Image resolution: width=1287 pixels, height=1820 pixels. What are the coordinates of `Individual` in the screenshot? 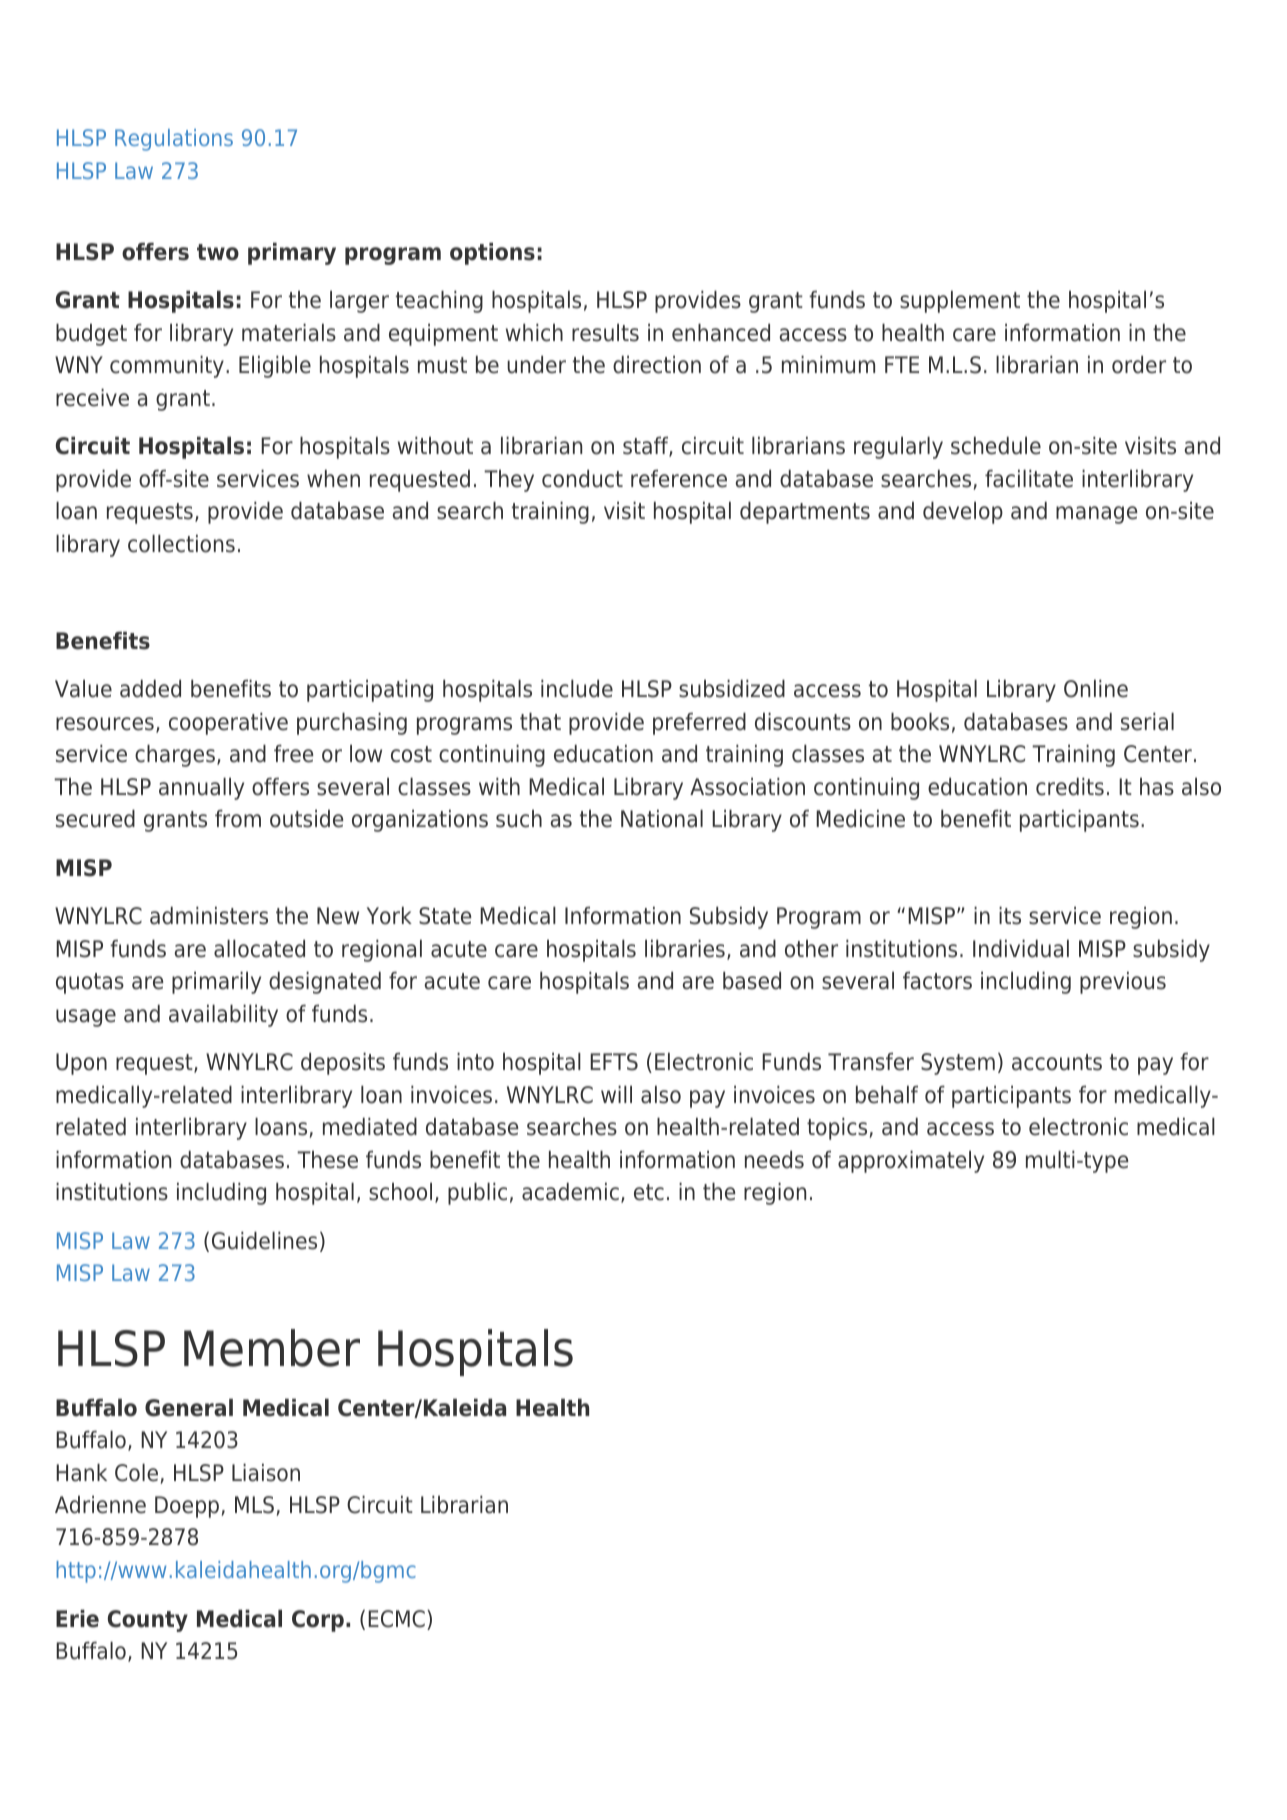 It's located at (1021, 949).
